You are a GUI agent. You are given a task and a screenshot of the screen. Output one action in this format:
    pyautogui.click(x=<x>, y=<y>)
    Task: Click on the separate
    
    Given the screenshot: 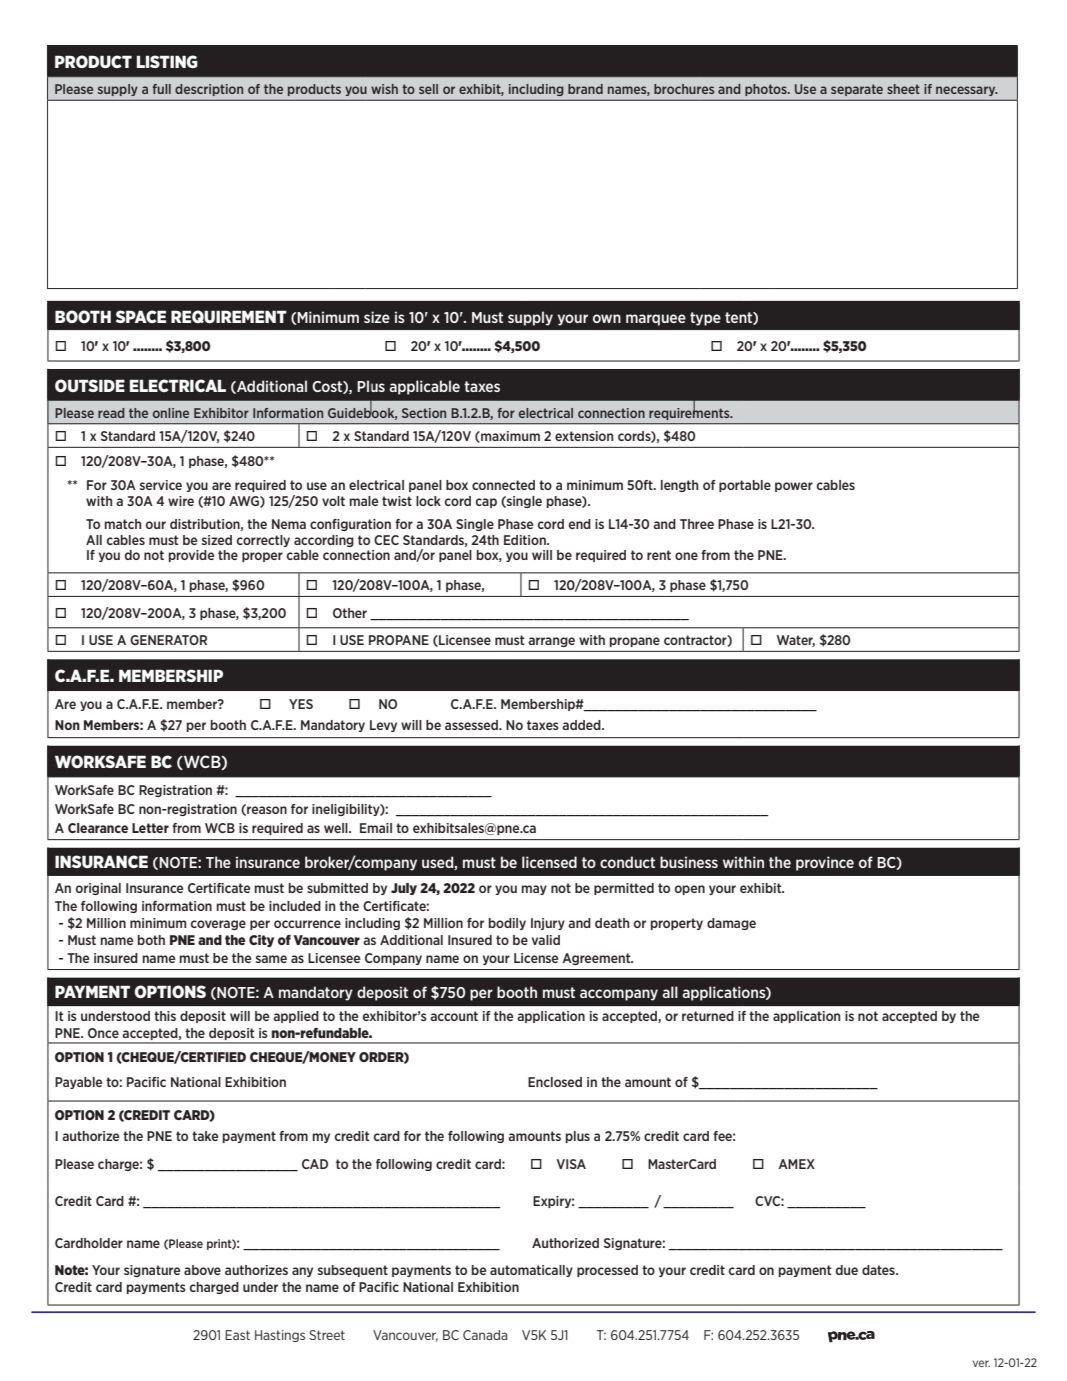 What is the action you would take?
    pyautogui.click(x=857, y=90)
